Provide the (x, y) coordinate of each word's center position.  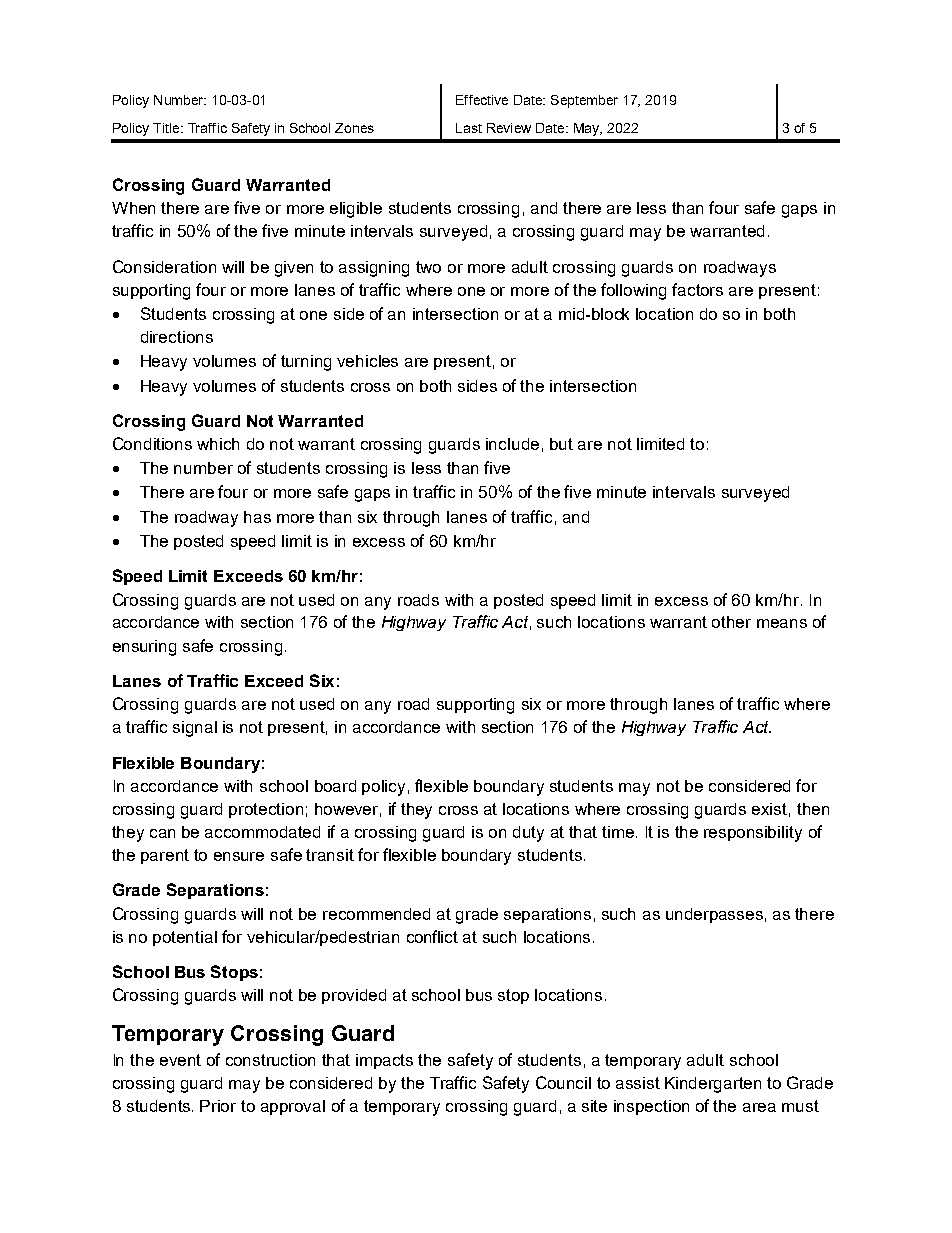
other (731, 622)
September (584, 101)
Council (563, 1082)
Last (469, 128)
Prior (218, 1106)
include (512, 444)
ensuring (144, 648)
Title (167, 128)
